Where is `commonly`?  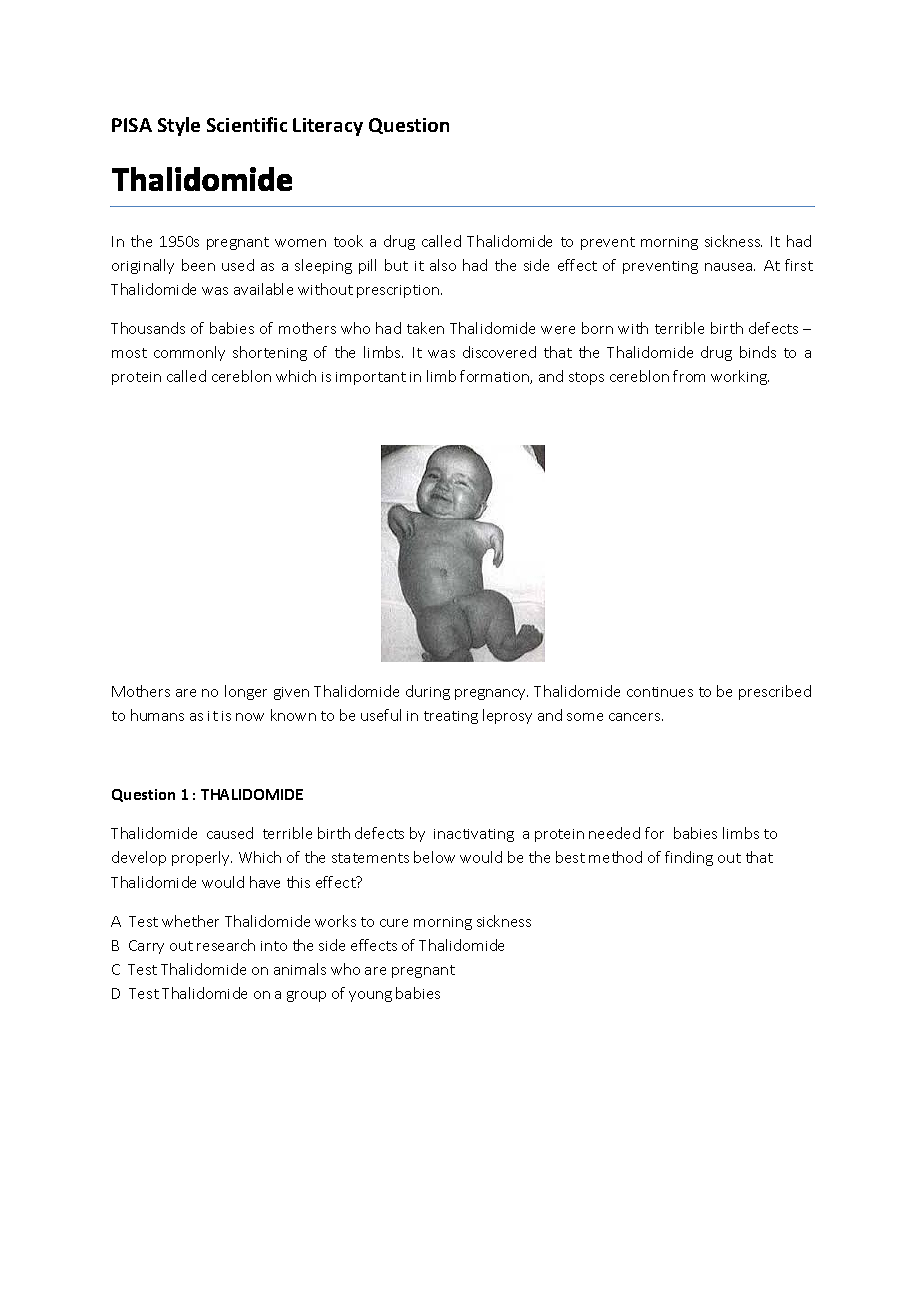
commonly is located at coordinates (189, 353).
